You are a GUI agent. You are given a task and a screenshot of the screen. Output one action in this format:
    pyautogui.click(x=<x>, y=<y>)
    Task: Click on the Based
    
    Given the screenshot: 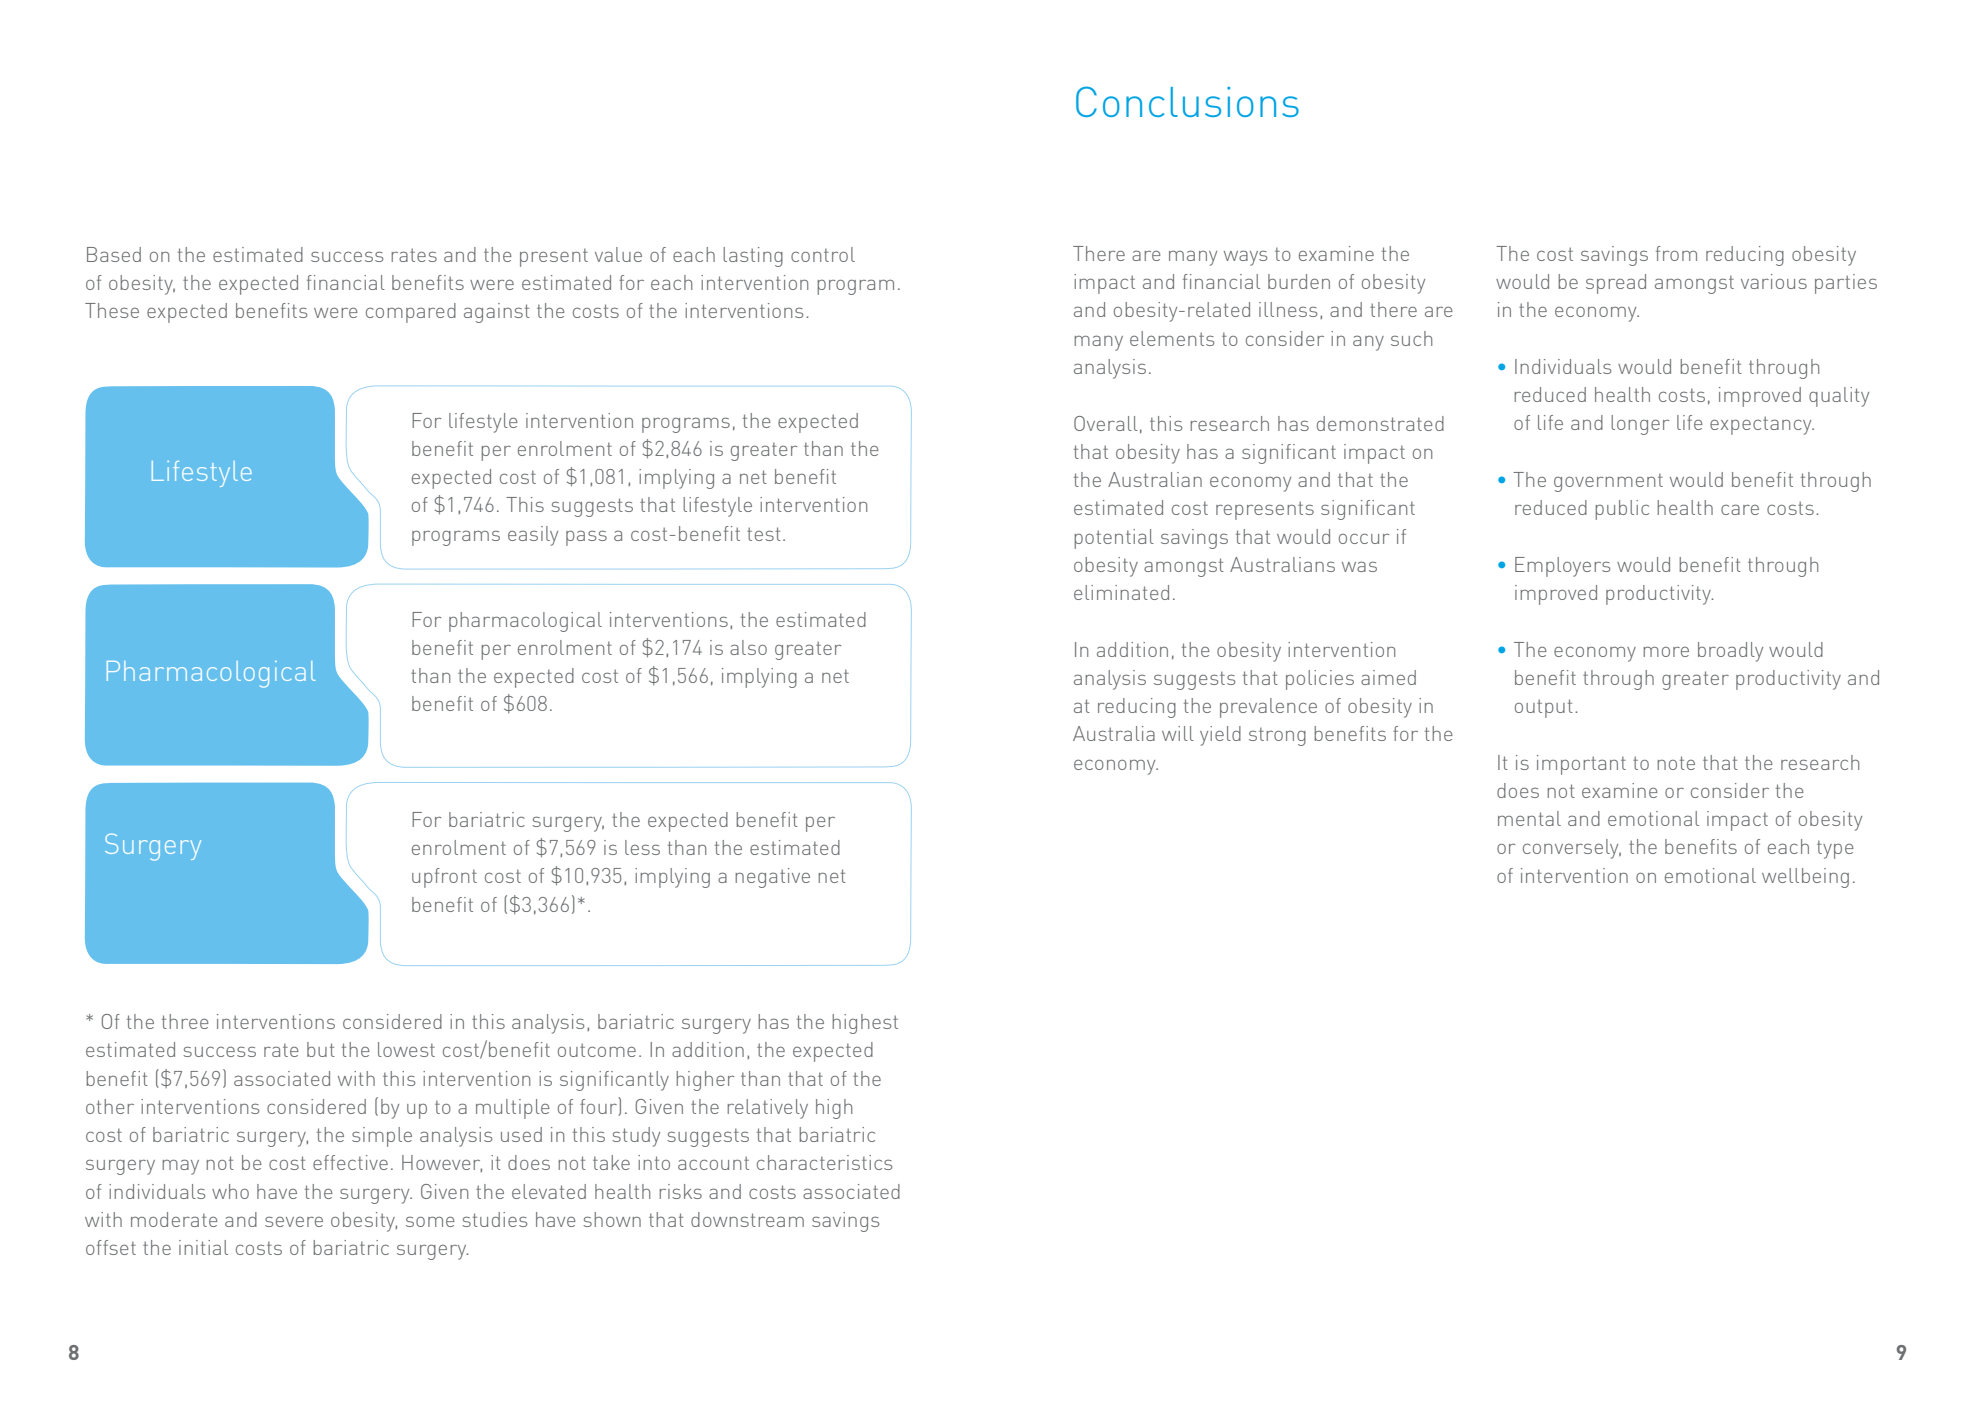 What is the action you would take?
    pyautogui.click(x=114, y=254)
